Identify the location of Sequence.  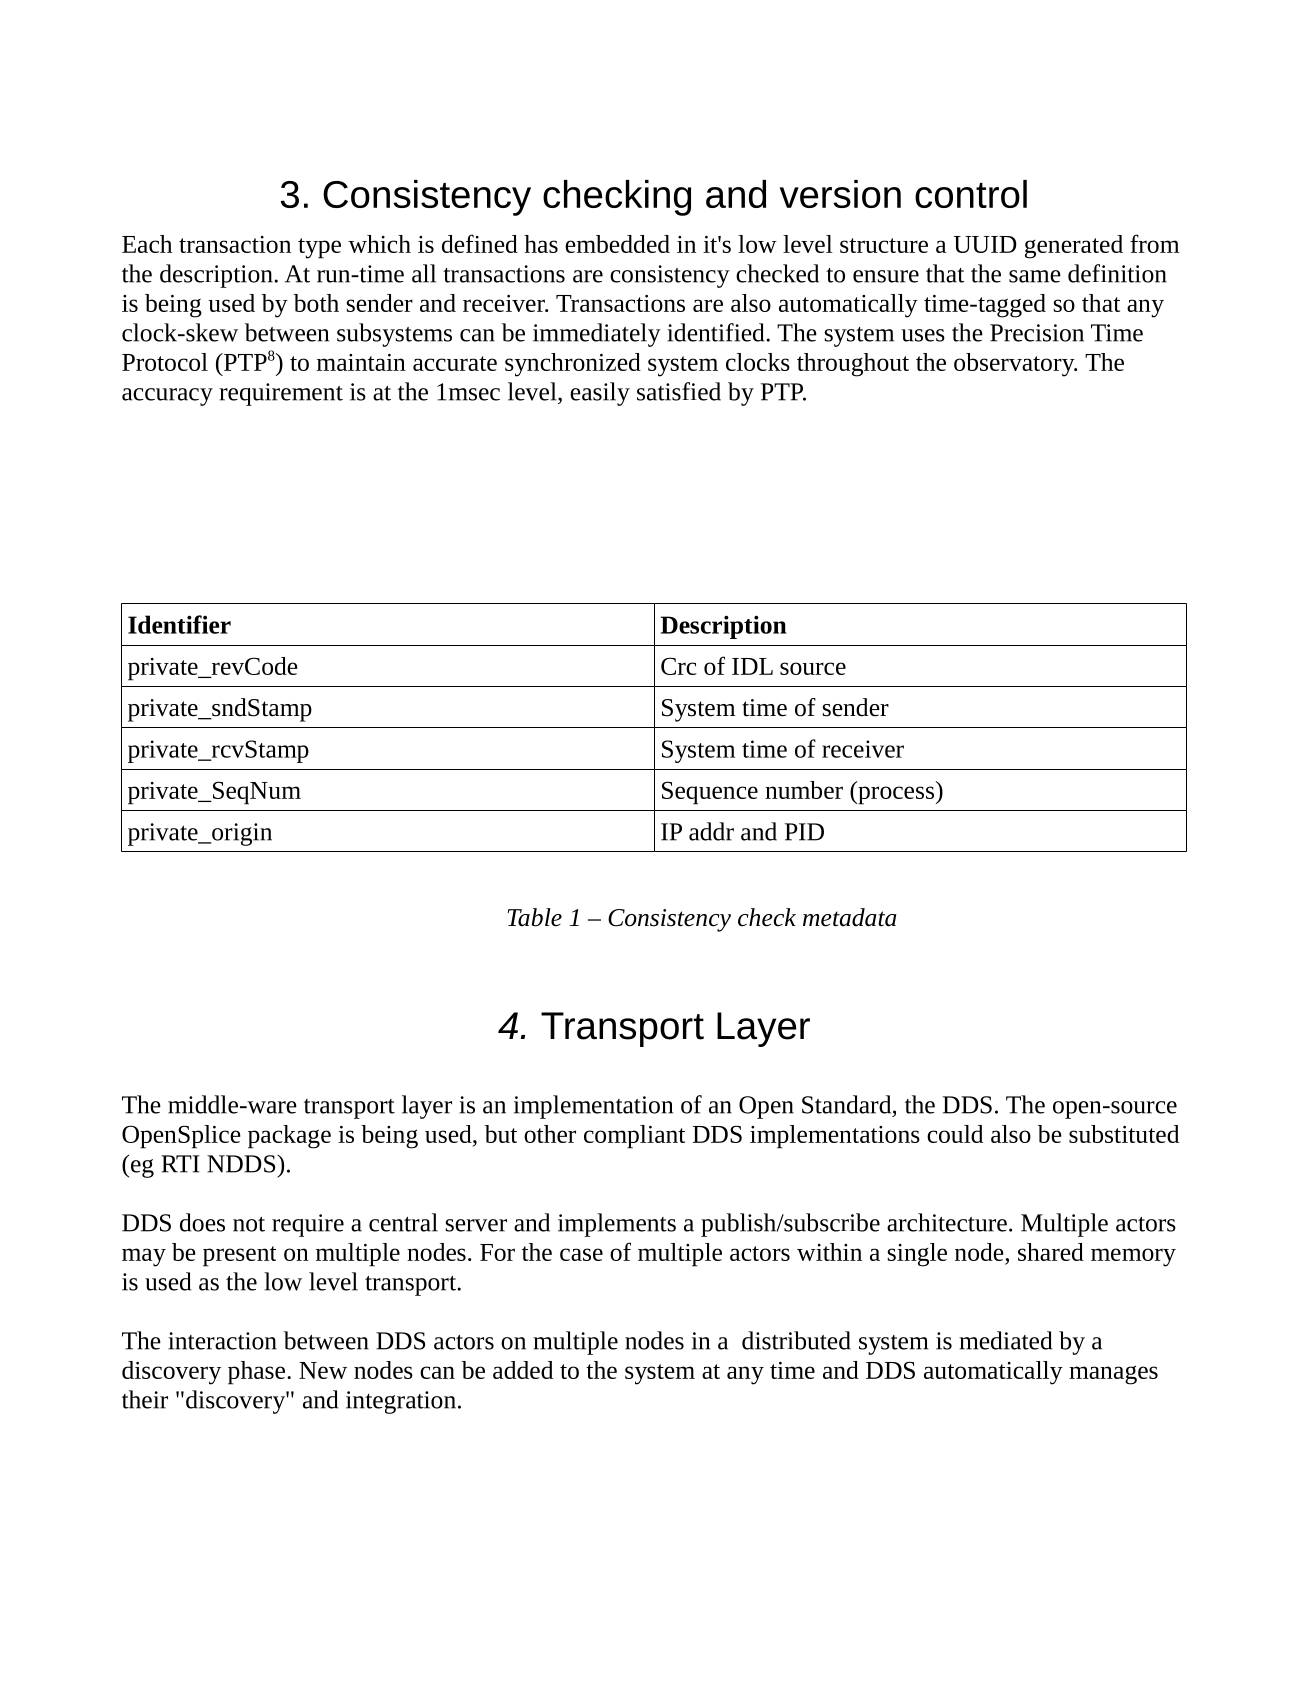
(710, 793).
